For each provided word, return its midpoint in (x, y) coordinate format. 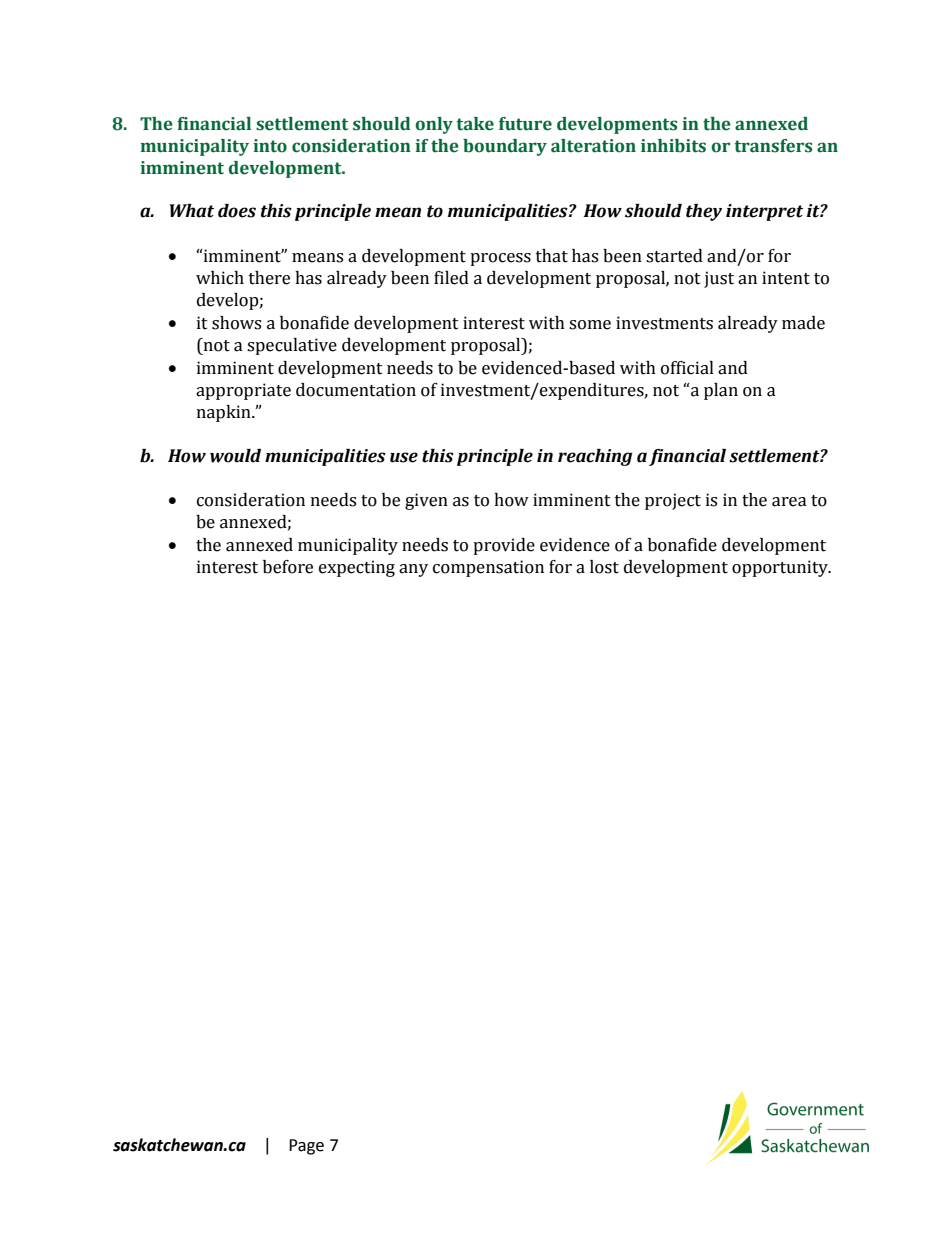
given (426, 501)
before (288, 567)
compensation (488, 568)
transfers (773, 146)
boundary (505, 147)
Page (306, 1147)
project (673, 501)
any (413, 570)
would (235, 456)
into (270, 146)
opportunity (781, 568)
